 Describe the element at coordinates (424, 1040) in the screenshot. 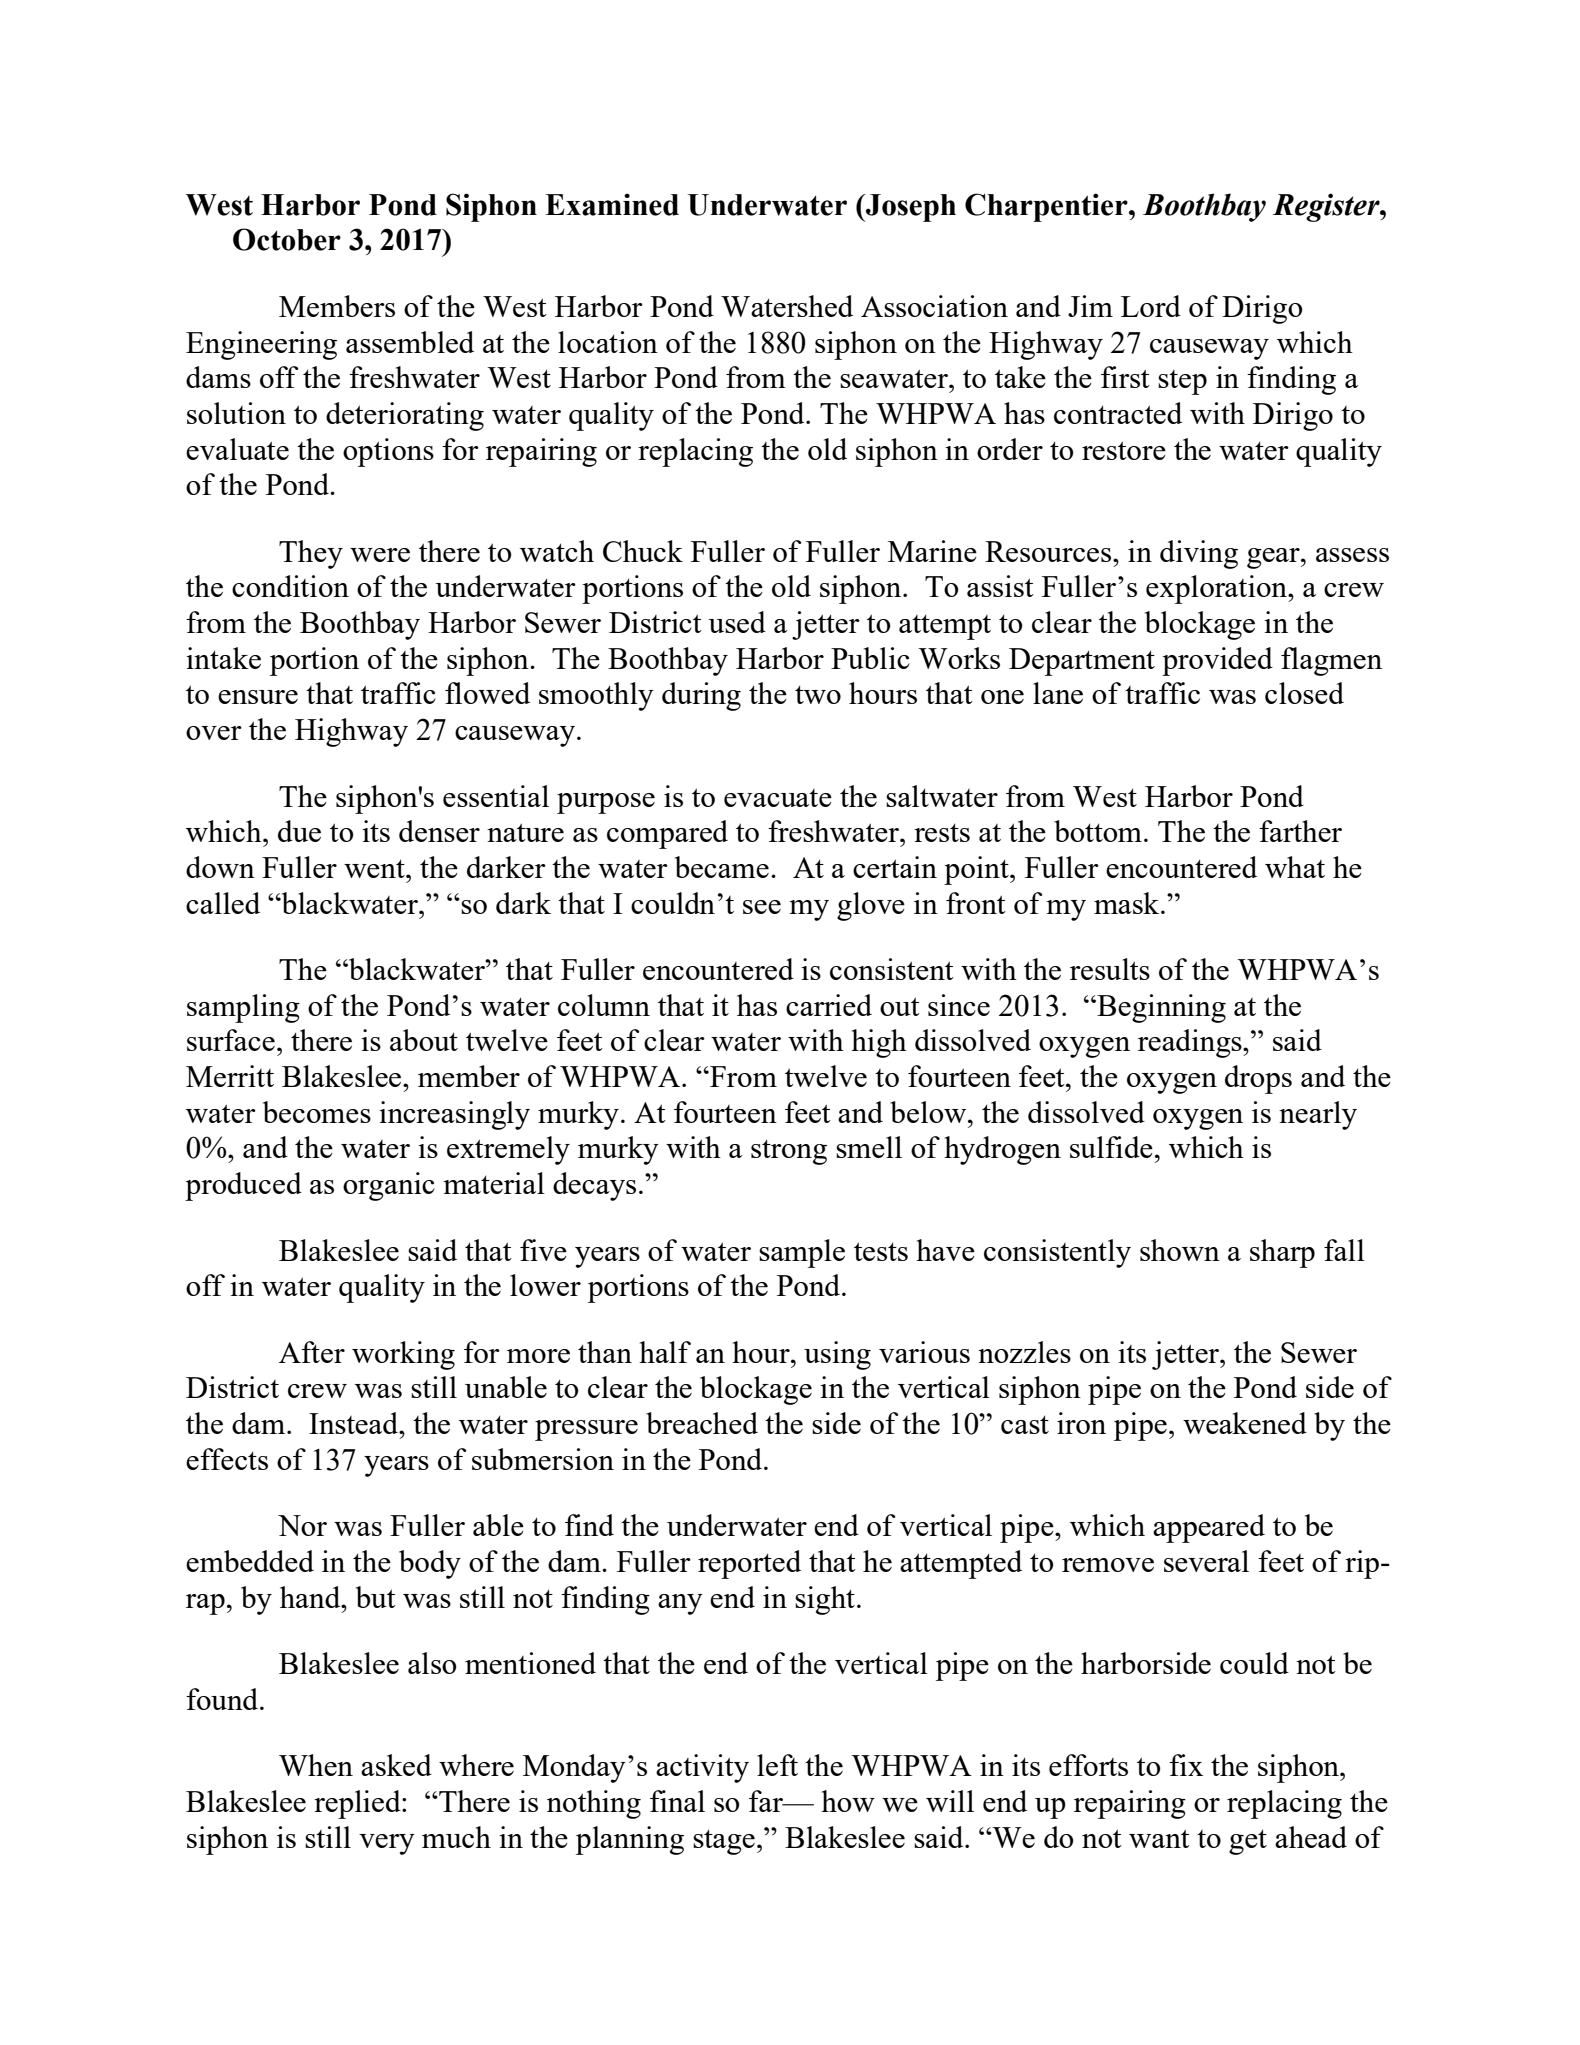

I see `about` at that location.
